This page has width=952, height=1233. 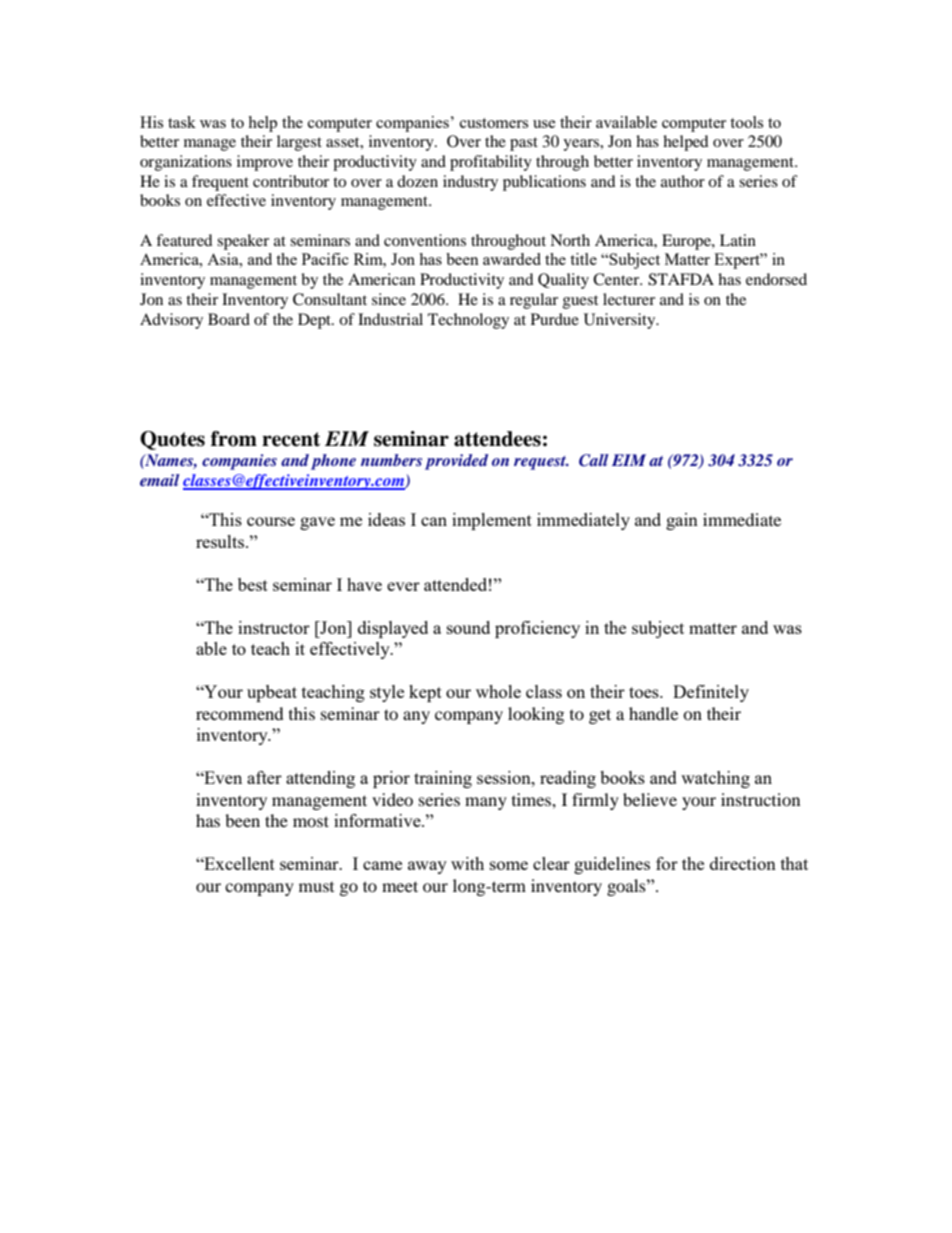 I want to click on improve, so click(x=265, y=163).
